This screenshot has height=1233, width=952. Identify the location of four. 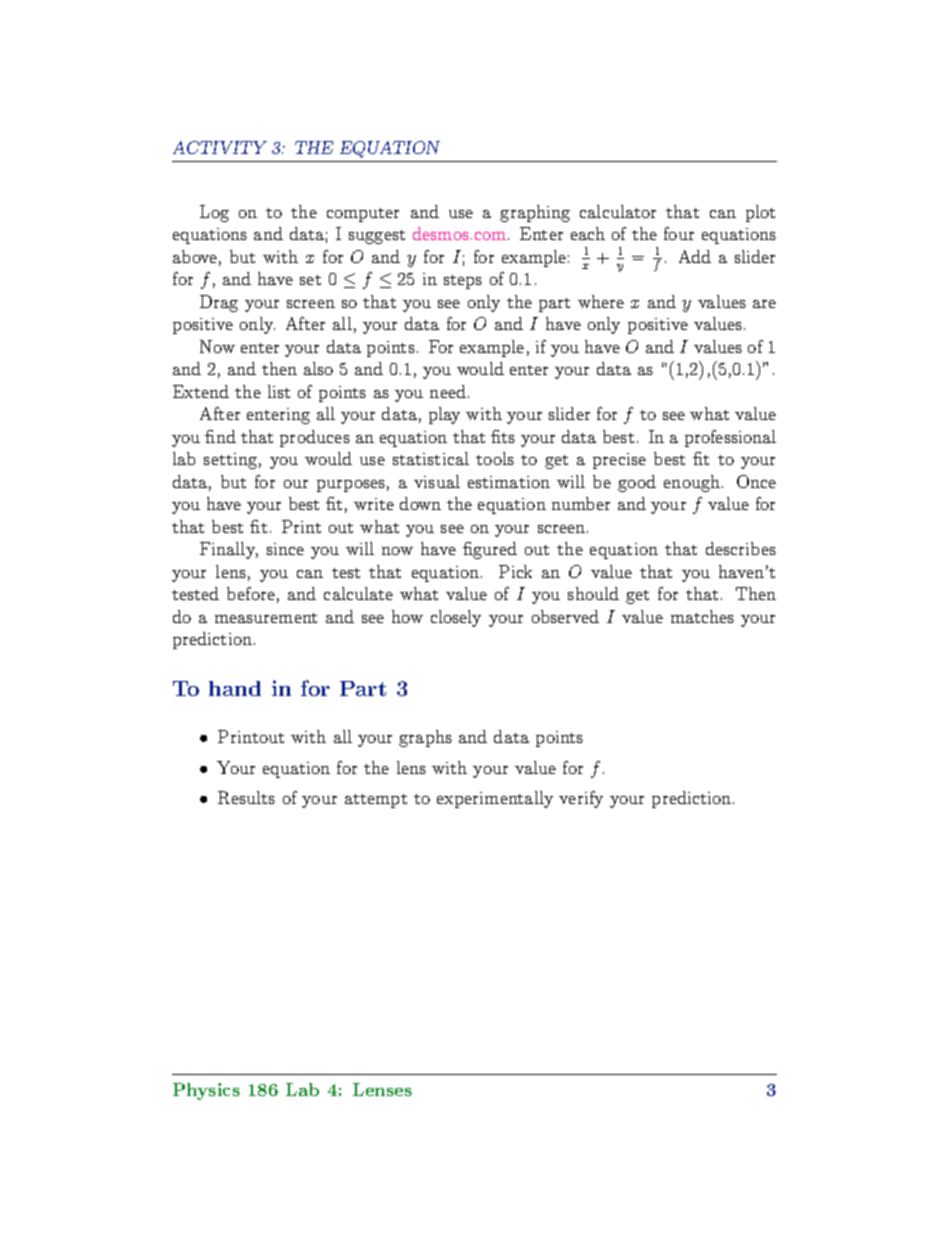
(679, 233).
